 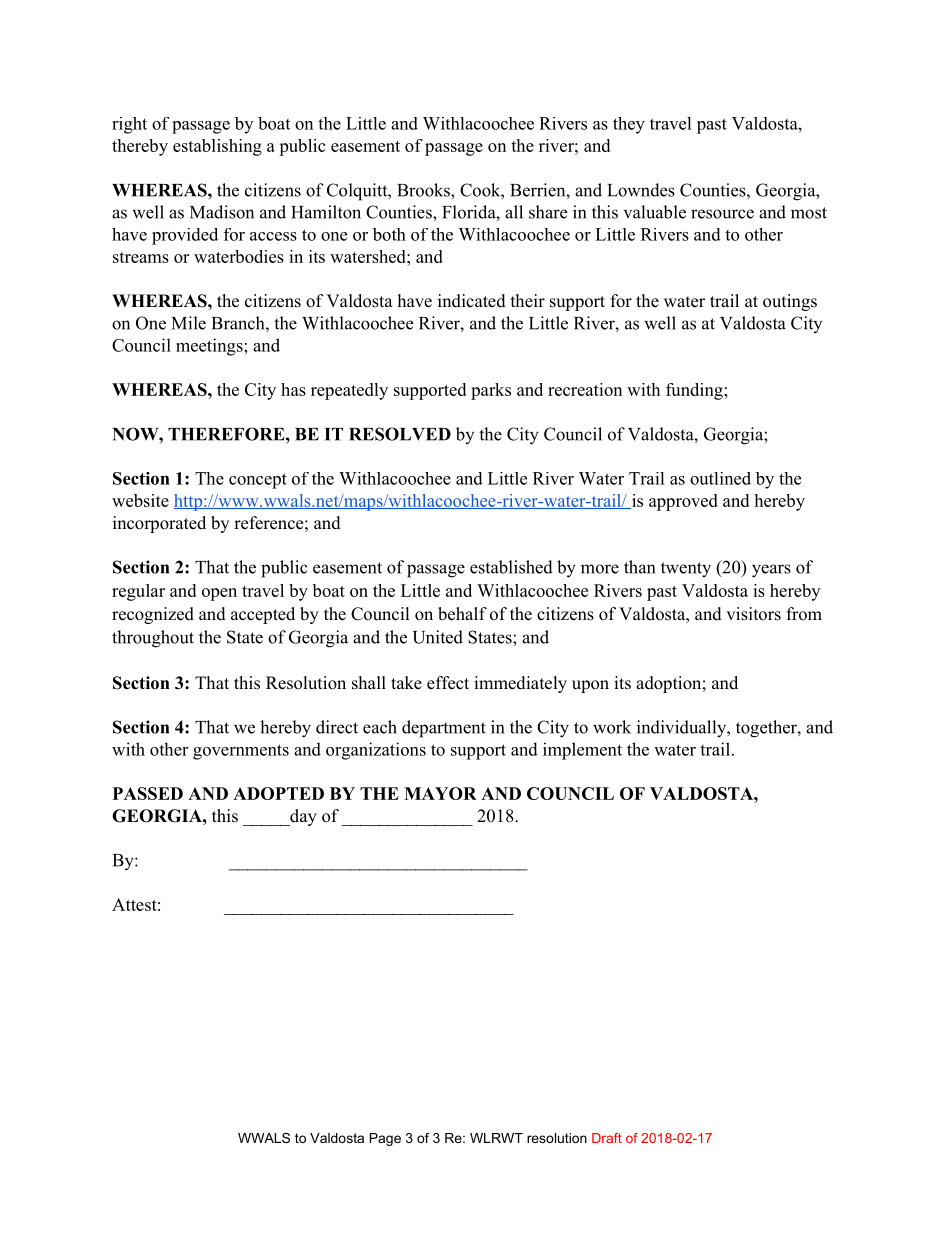 What do you see at coordinates (722, 214) in the screenshot?
I see `resource` at bounding box center [722, 214].
